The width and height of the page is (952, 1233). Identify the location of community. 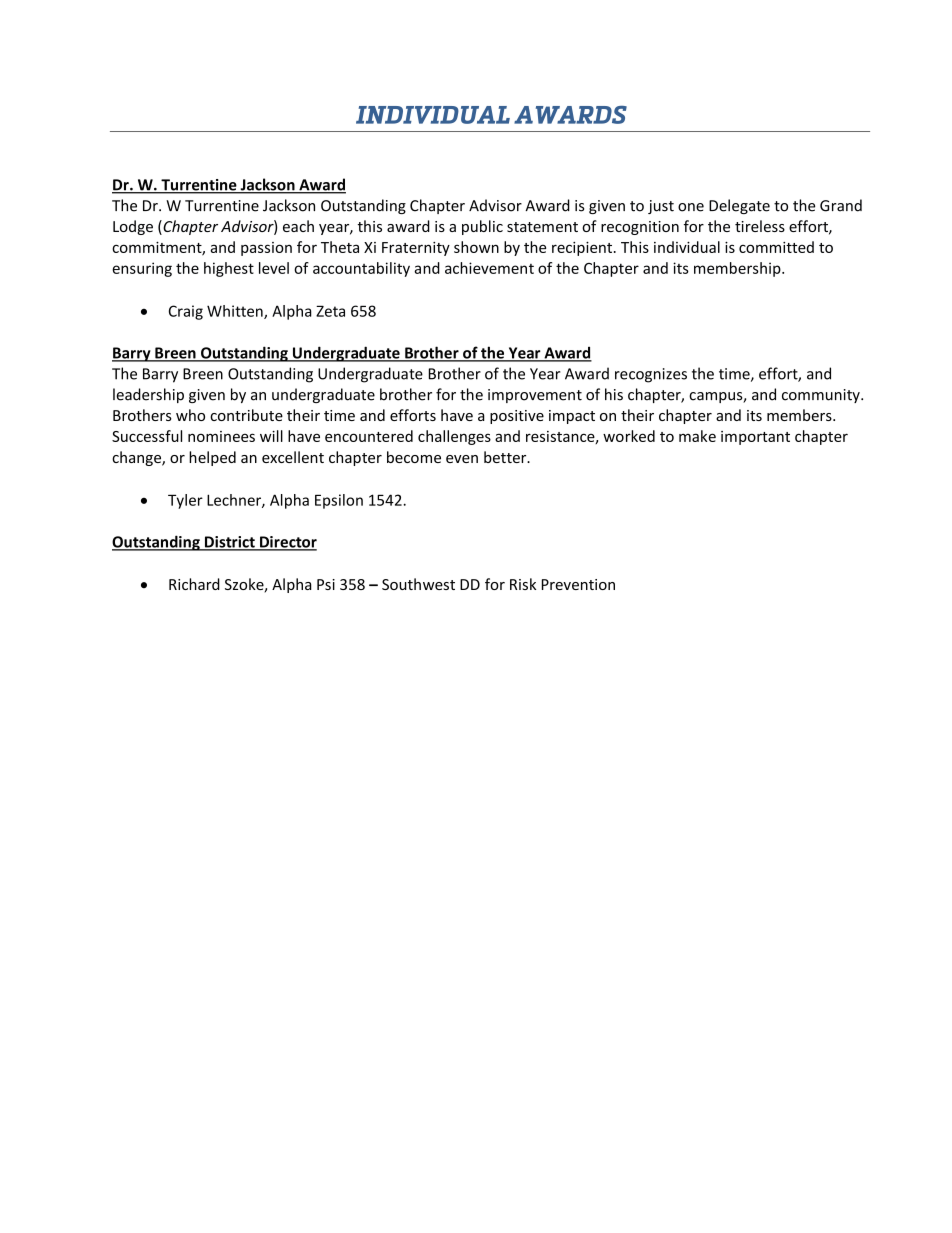
(822, 396).
